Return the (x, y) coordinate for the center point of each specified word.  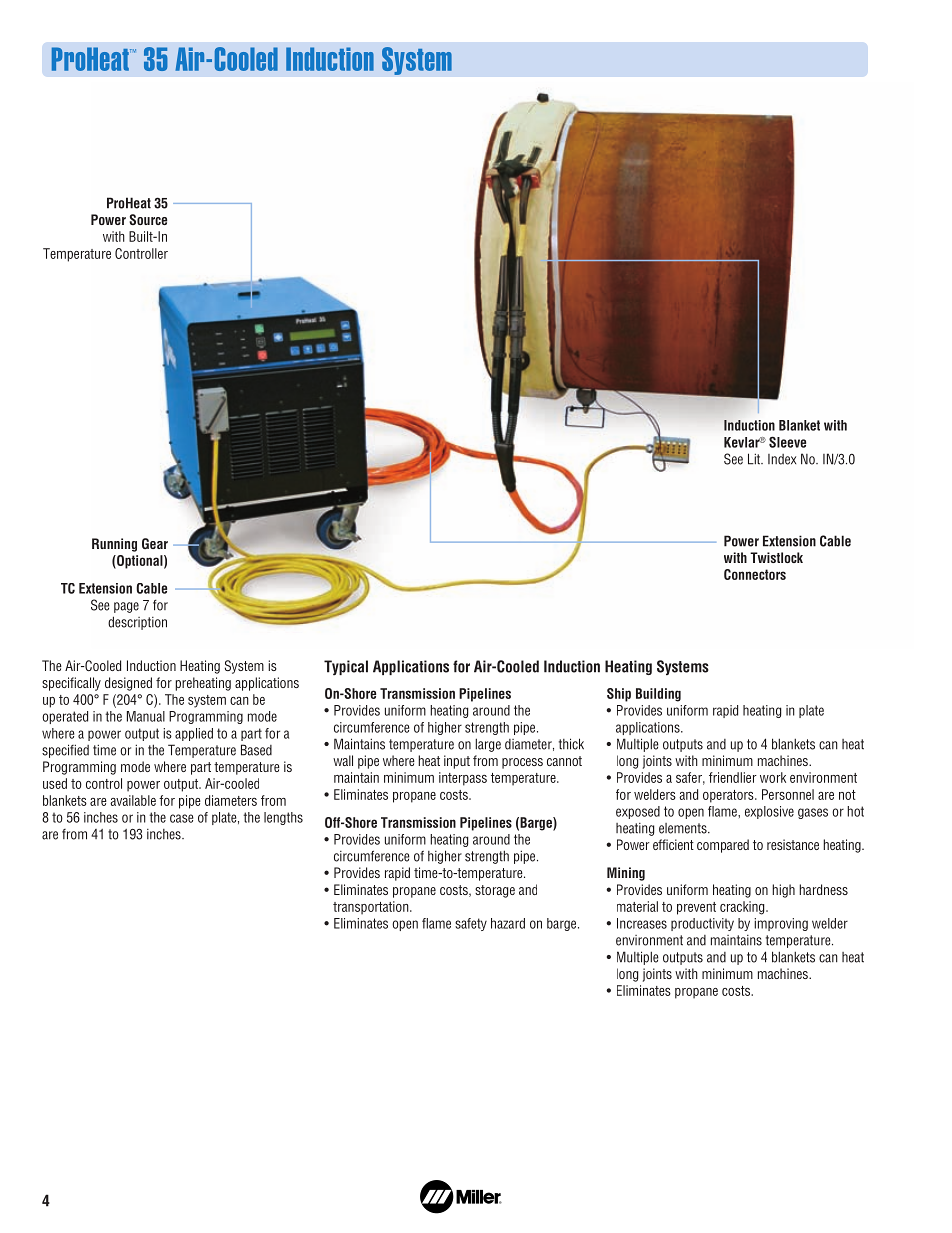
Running (114, 545)
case (182, 818)
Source (148, 219)
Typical (346, 667)
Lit (755, 459)
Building (658, 695)
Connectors (755, 574)
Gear (155, 543)
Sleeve (787, 442)
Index (782, 459)
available (133, 800)
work (773, 777)
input (457, 762)
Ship (619, 695)
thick (571, 744)
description (137, 623)
